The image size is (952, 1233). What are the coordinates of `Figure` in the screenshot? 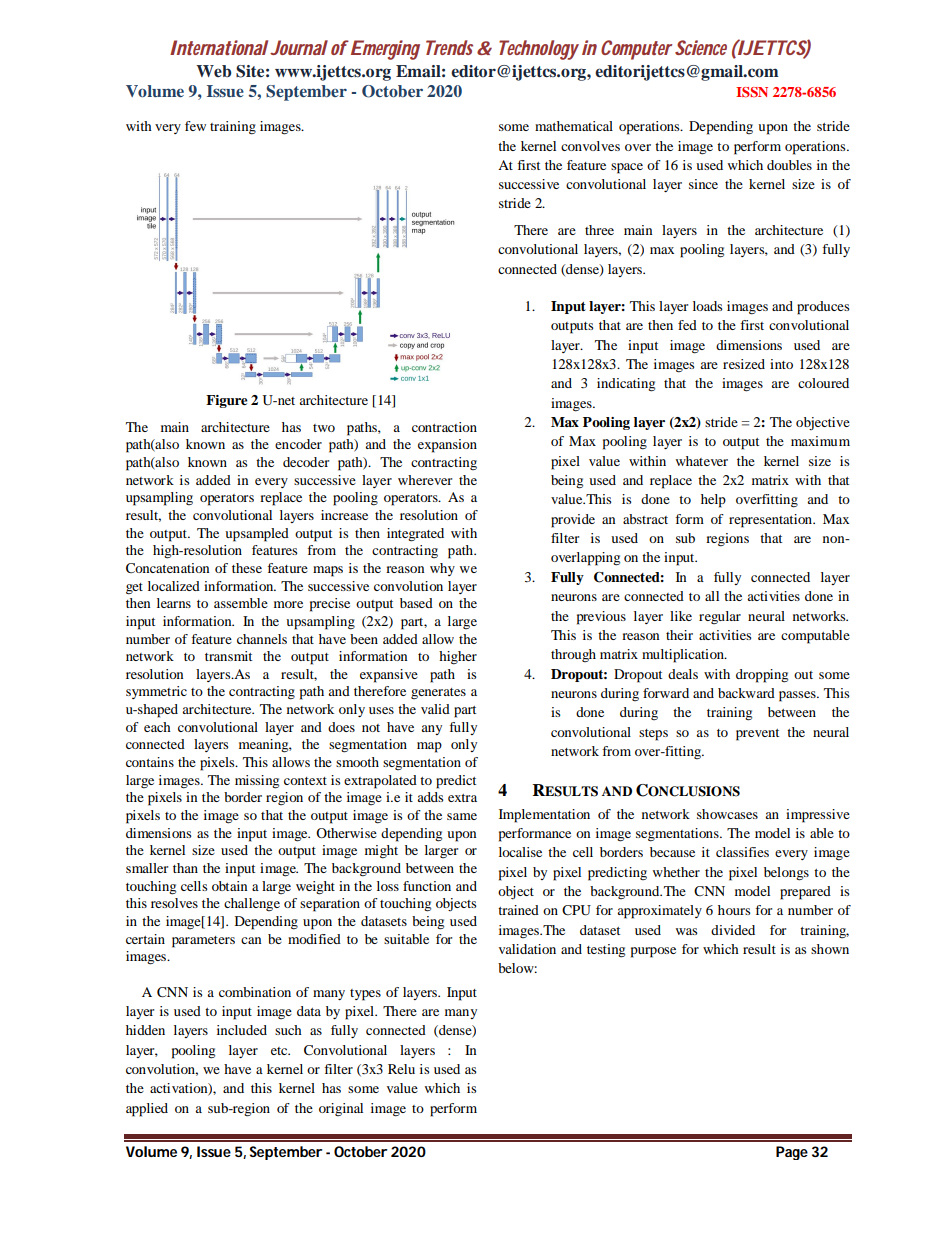 It's located at (227, 401).
